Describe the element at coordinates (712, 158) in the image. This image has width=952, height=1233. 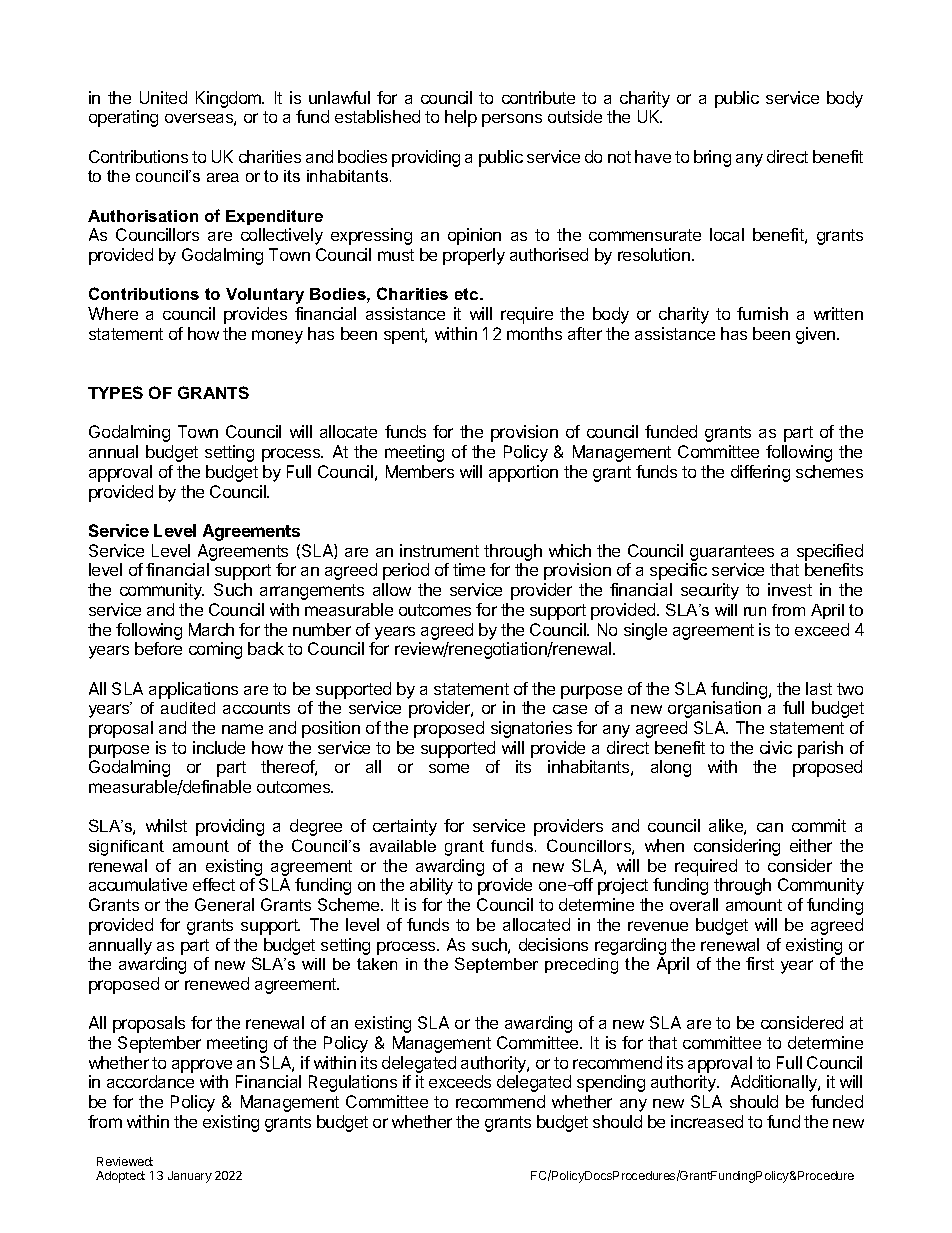
I see `bring` at that location.
